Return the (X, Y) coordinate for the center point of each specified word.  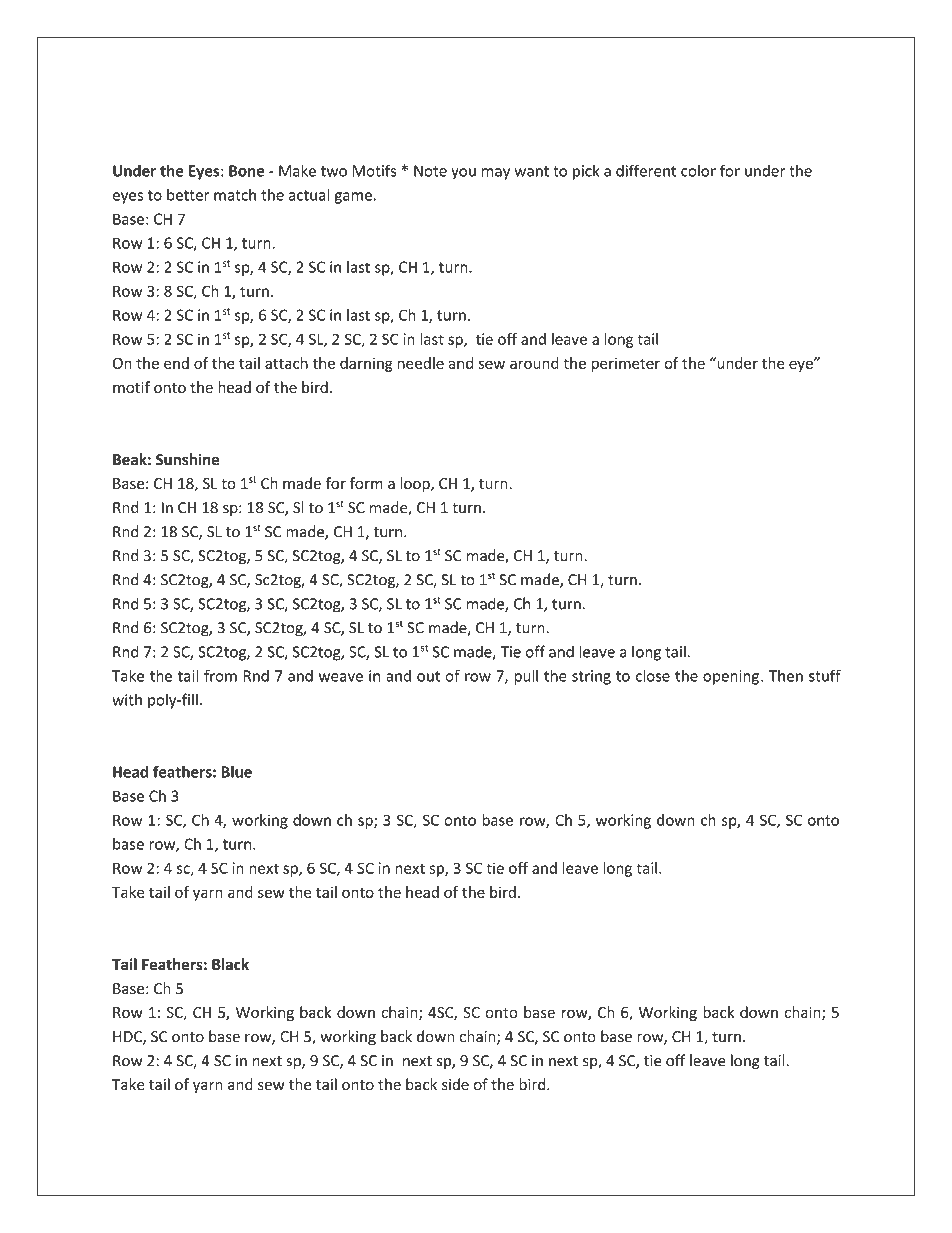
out (428, 676)
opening (731, 677)
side (455, 1084)
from (220, 675)
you (463, 174)
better (188, 194)
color (698, 170)
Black (230, 964)
